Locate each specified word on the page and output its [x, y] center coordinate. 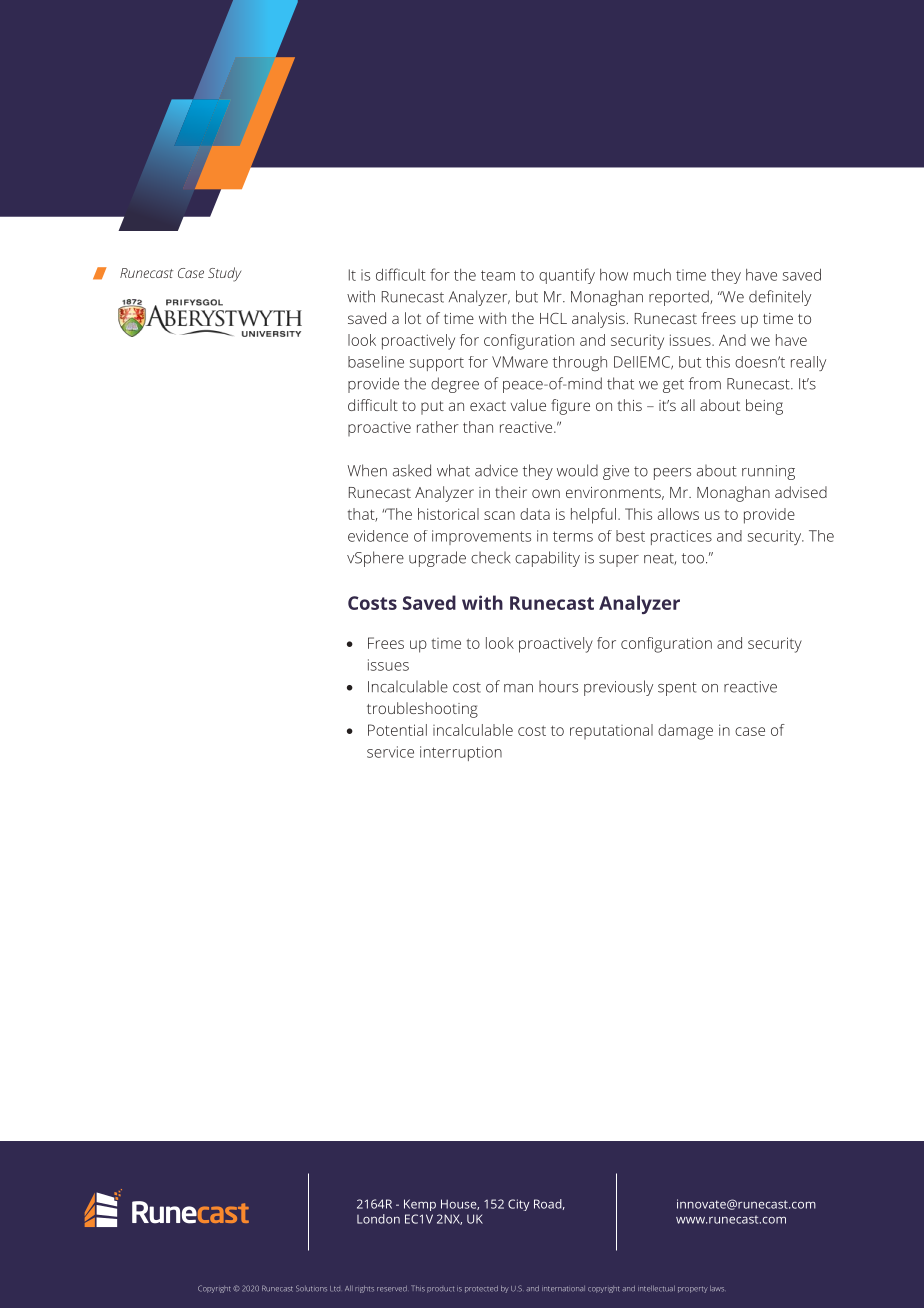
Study [224, 274]
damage [685, 732]
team [498, 275]
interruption [461, 753]
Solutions [311, 1288]
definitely [780, 298]
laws [717, 1288]
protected [481, 1289]
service [390, 752]
